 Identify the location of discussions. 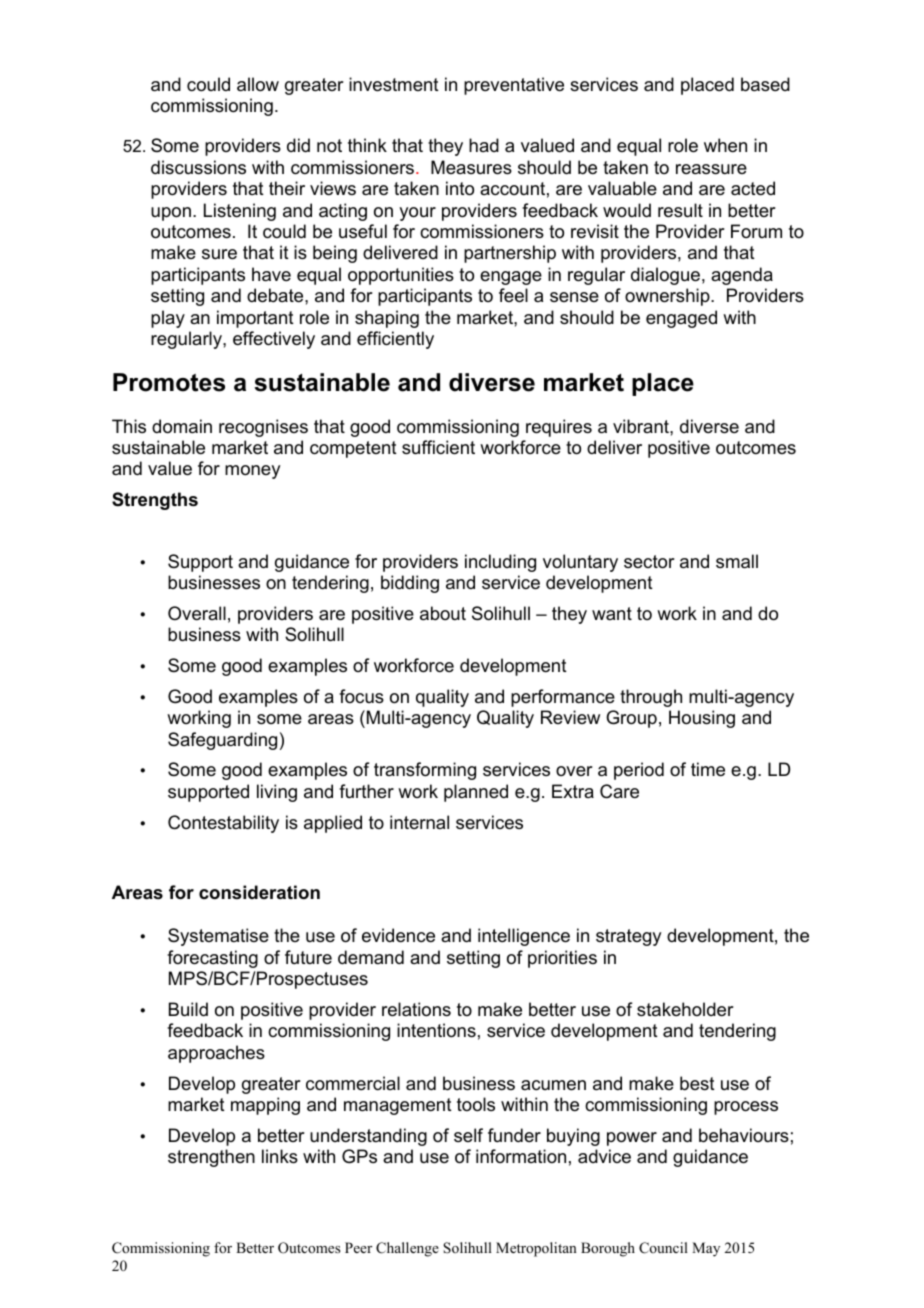
(198, 167).
